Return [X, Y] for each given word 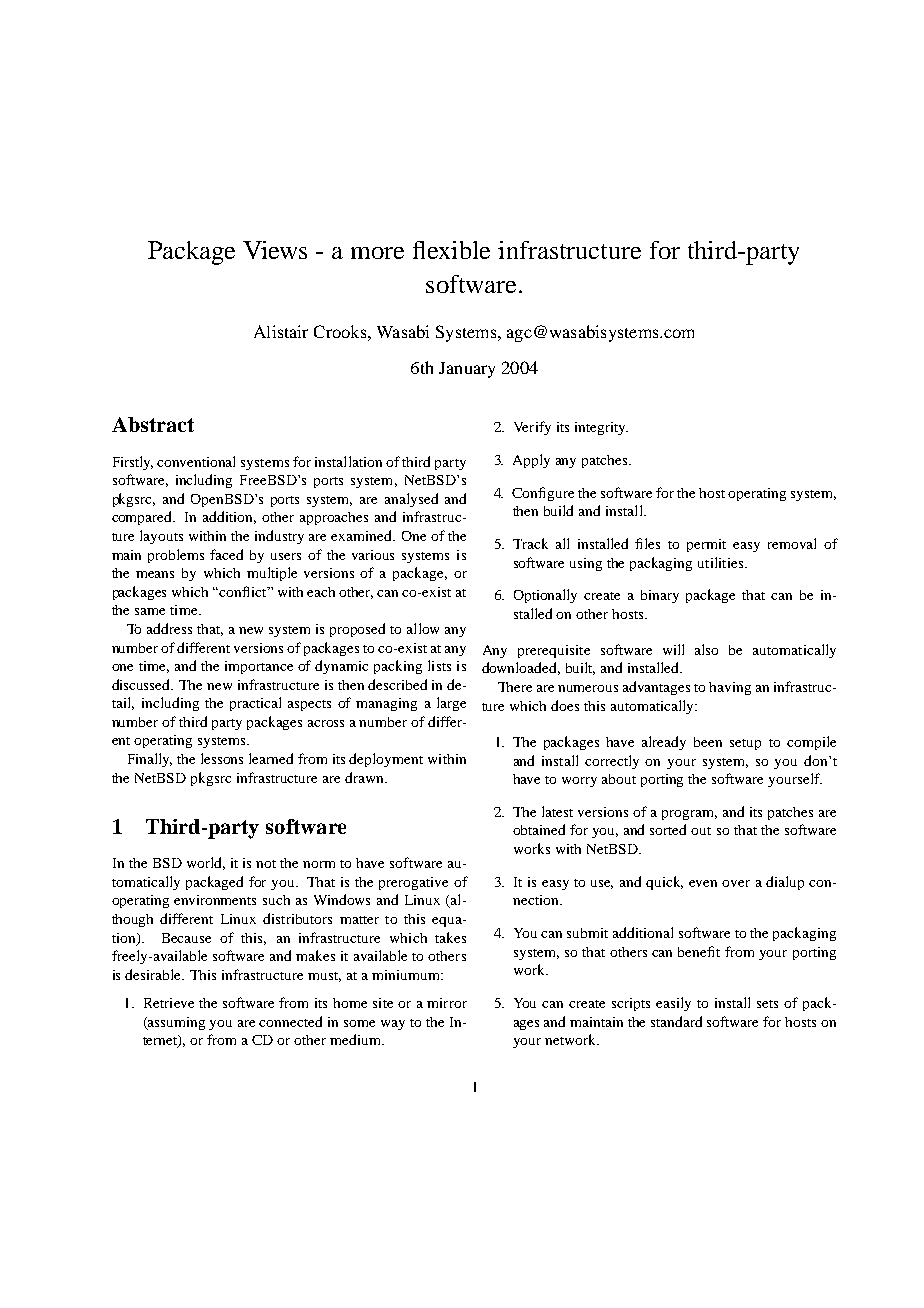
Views [275, 250]
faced [226, 554]
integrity [601, 428]
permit [706, 545]
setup [745, 744]
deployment [386, 760]
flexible [451, 250]
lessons [222, 758]
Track [530, 543]
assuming [175, 1023]
